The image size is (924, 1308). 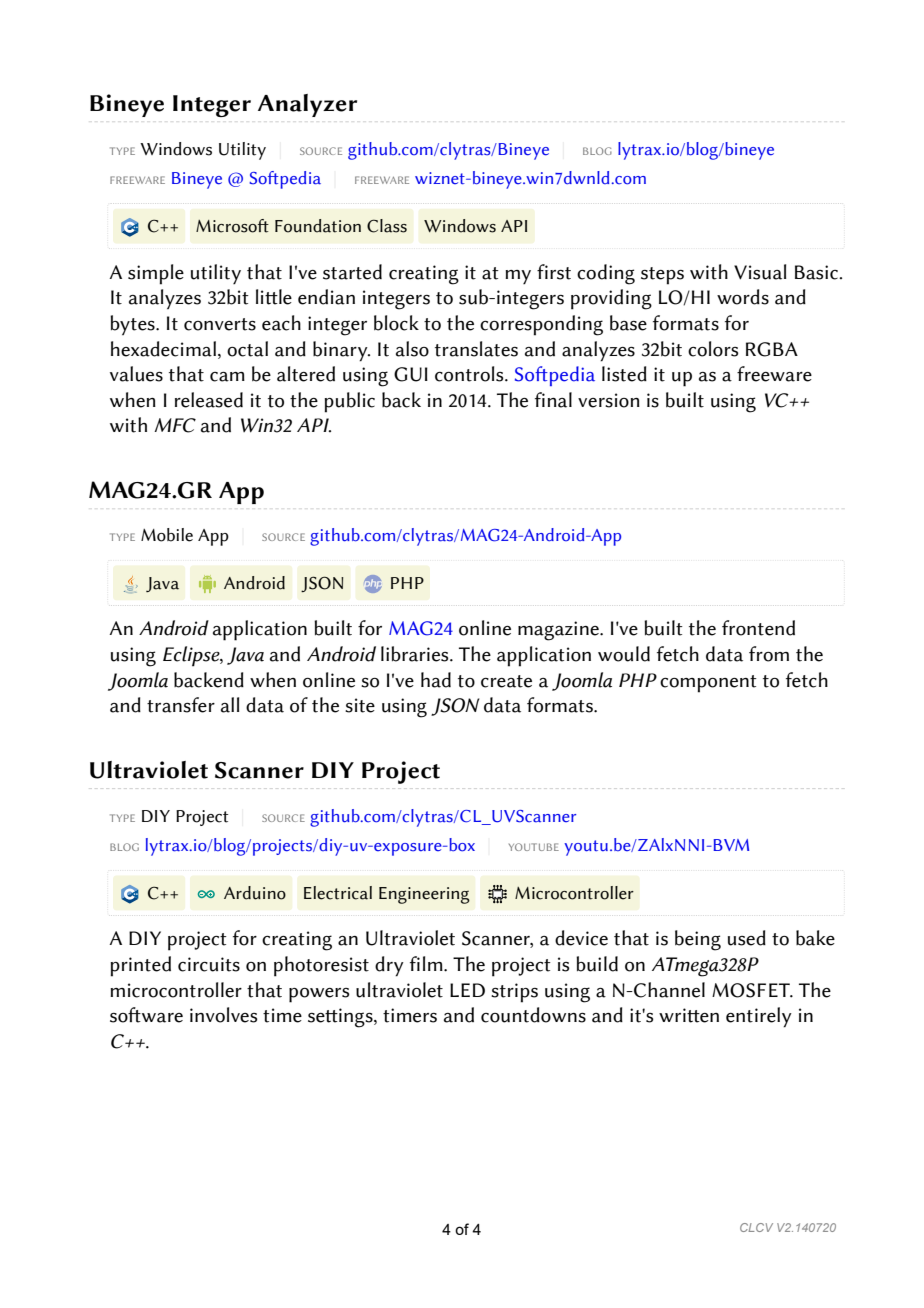 I want to click on Visual, so click(x=760, y=272).
